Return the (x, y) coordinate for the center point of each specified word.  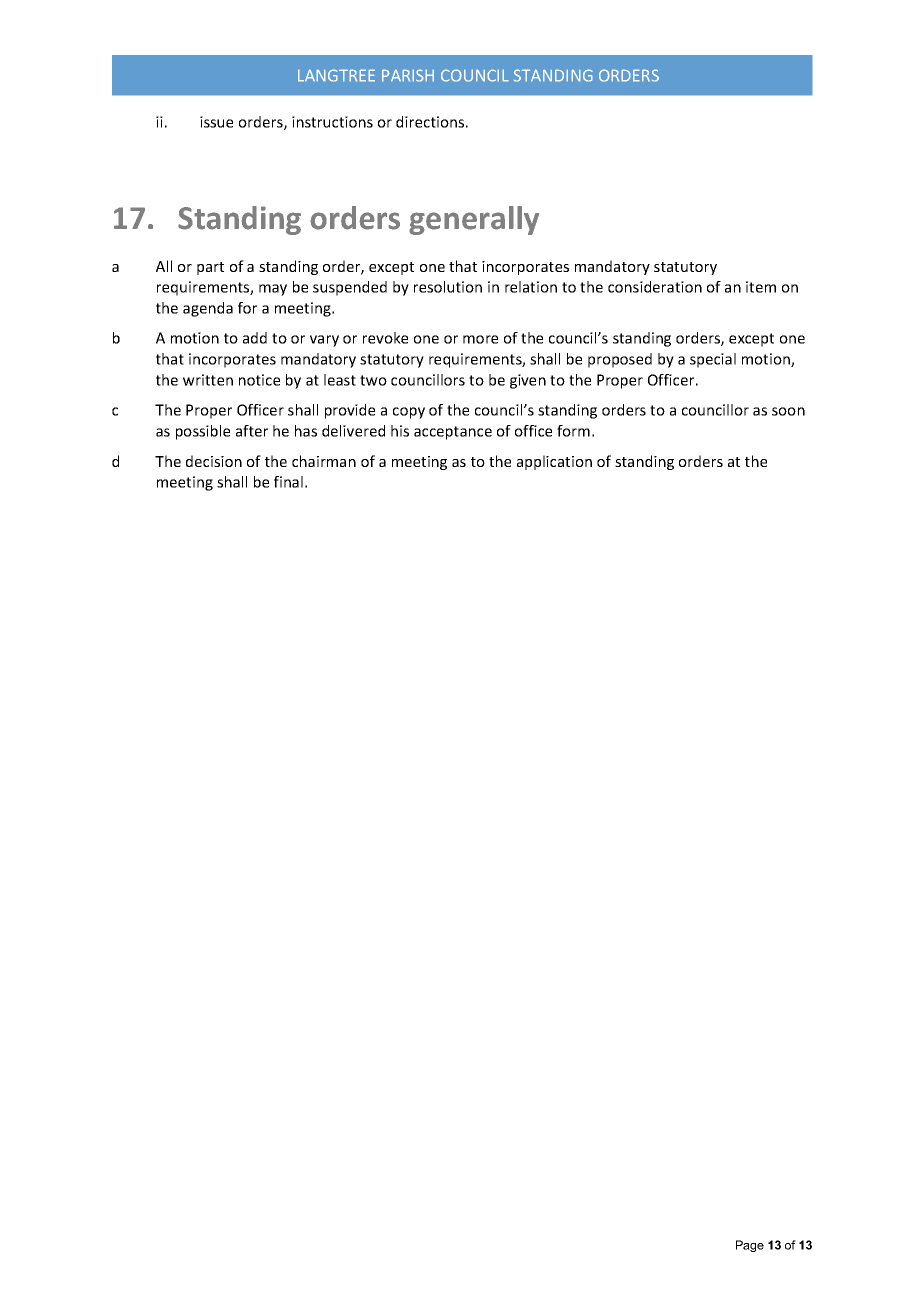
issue (216, 122)
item (761, 287)
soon (788, 411)
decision (214, 461)
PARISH (408, 75)
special (713, 360)
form (573, 431)
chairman (324, 461)
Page (750, 1246)
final (288, 482)
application (554, 462)
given (528, 381)
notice (259, 380)
